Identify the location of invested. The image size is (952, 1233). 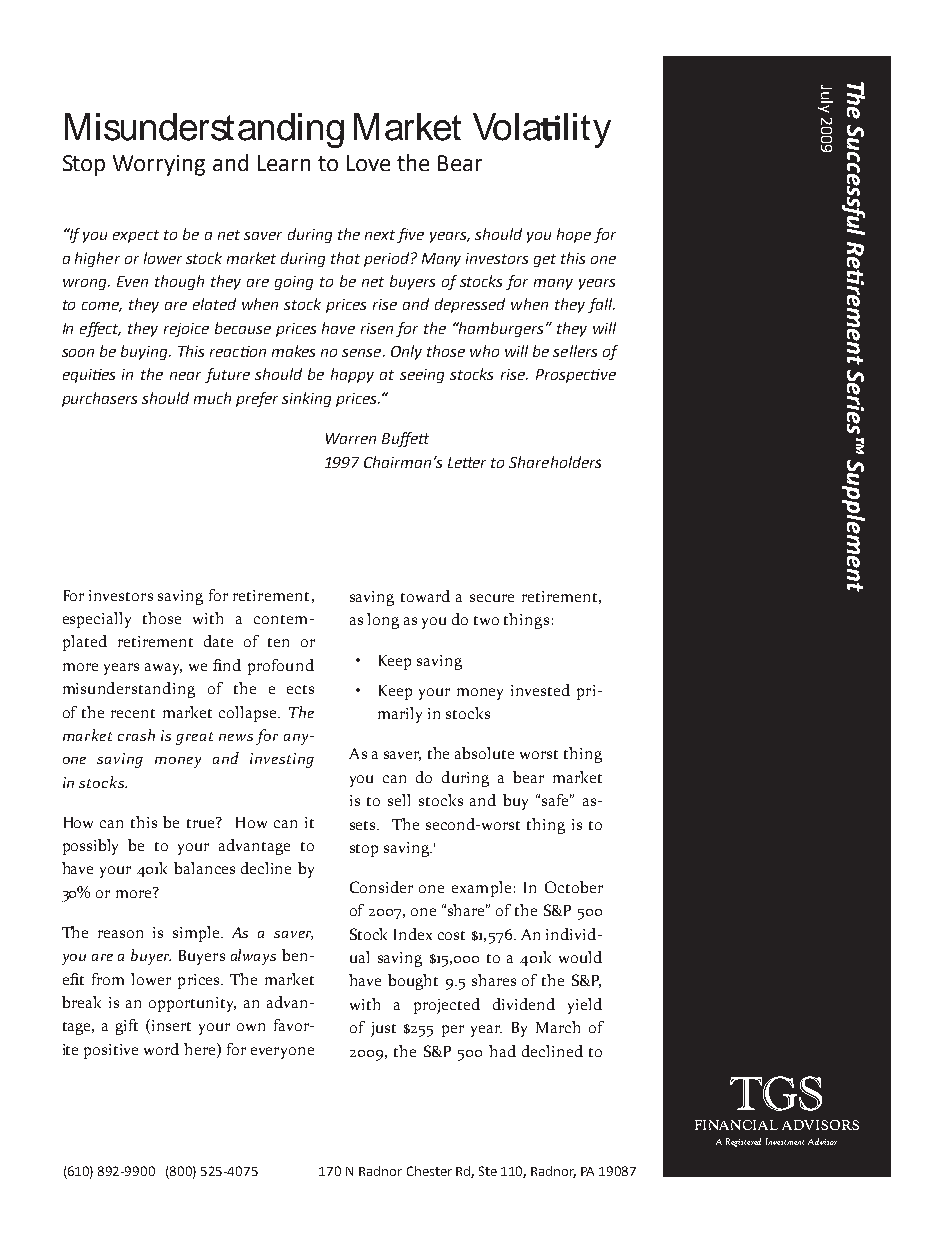
(540, 690).
